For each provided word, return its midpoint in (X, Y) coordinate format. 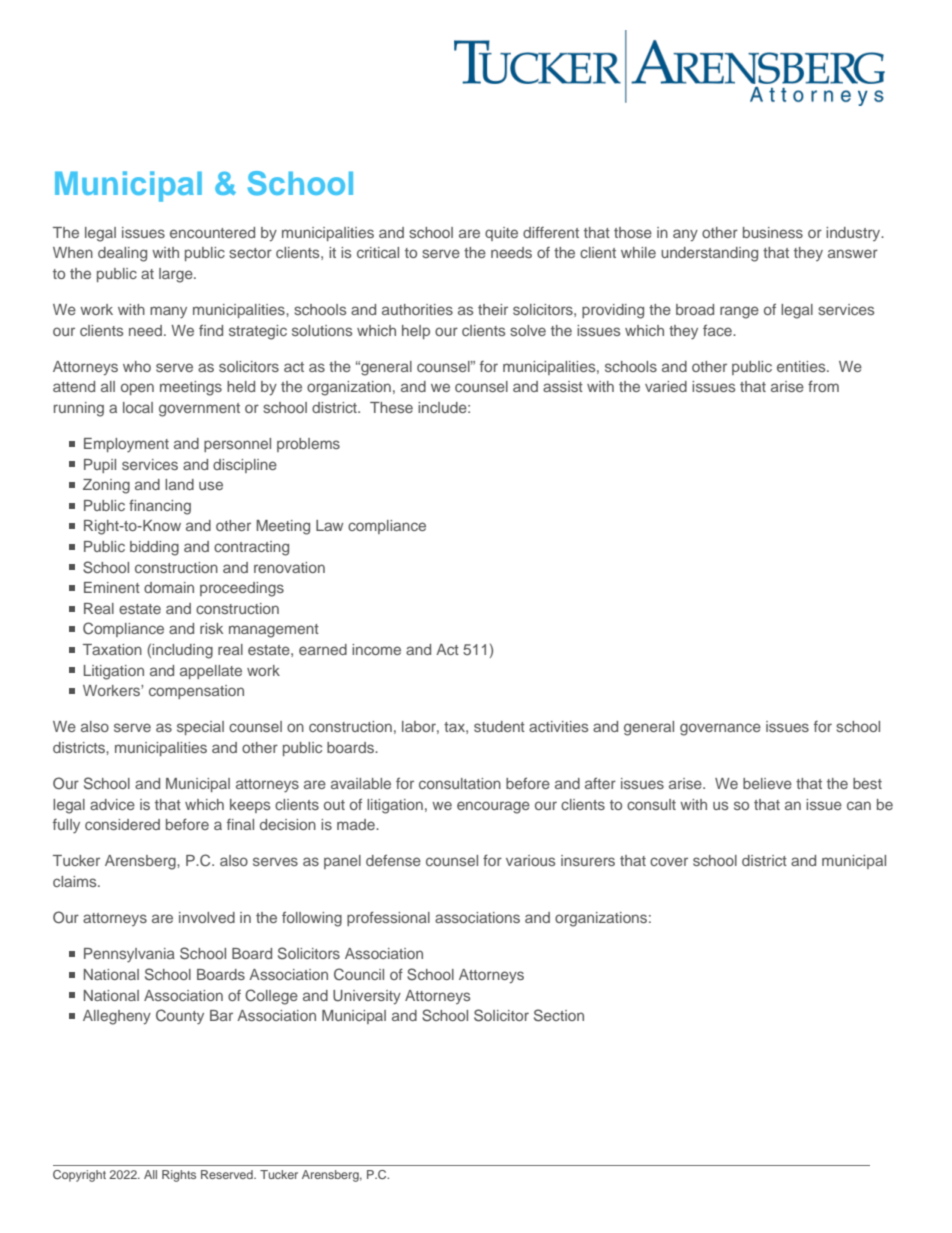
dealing (122, 254)
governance (720, 729)
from (823, 386)
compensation (196, 692)
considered (122, 824)
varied (666, 386)
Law (329, 525)
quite (501, 234)
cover (669, 861)
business (773, 232)
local (138, 407)
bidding (154, 548)
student (499, 726)
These (391, 407)
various (530, 860)
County (180, 1017)
